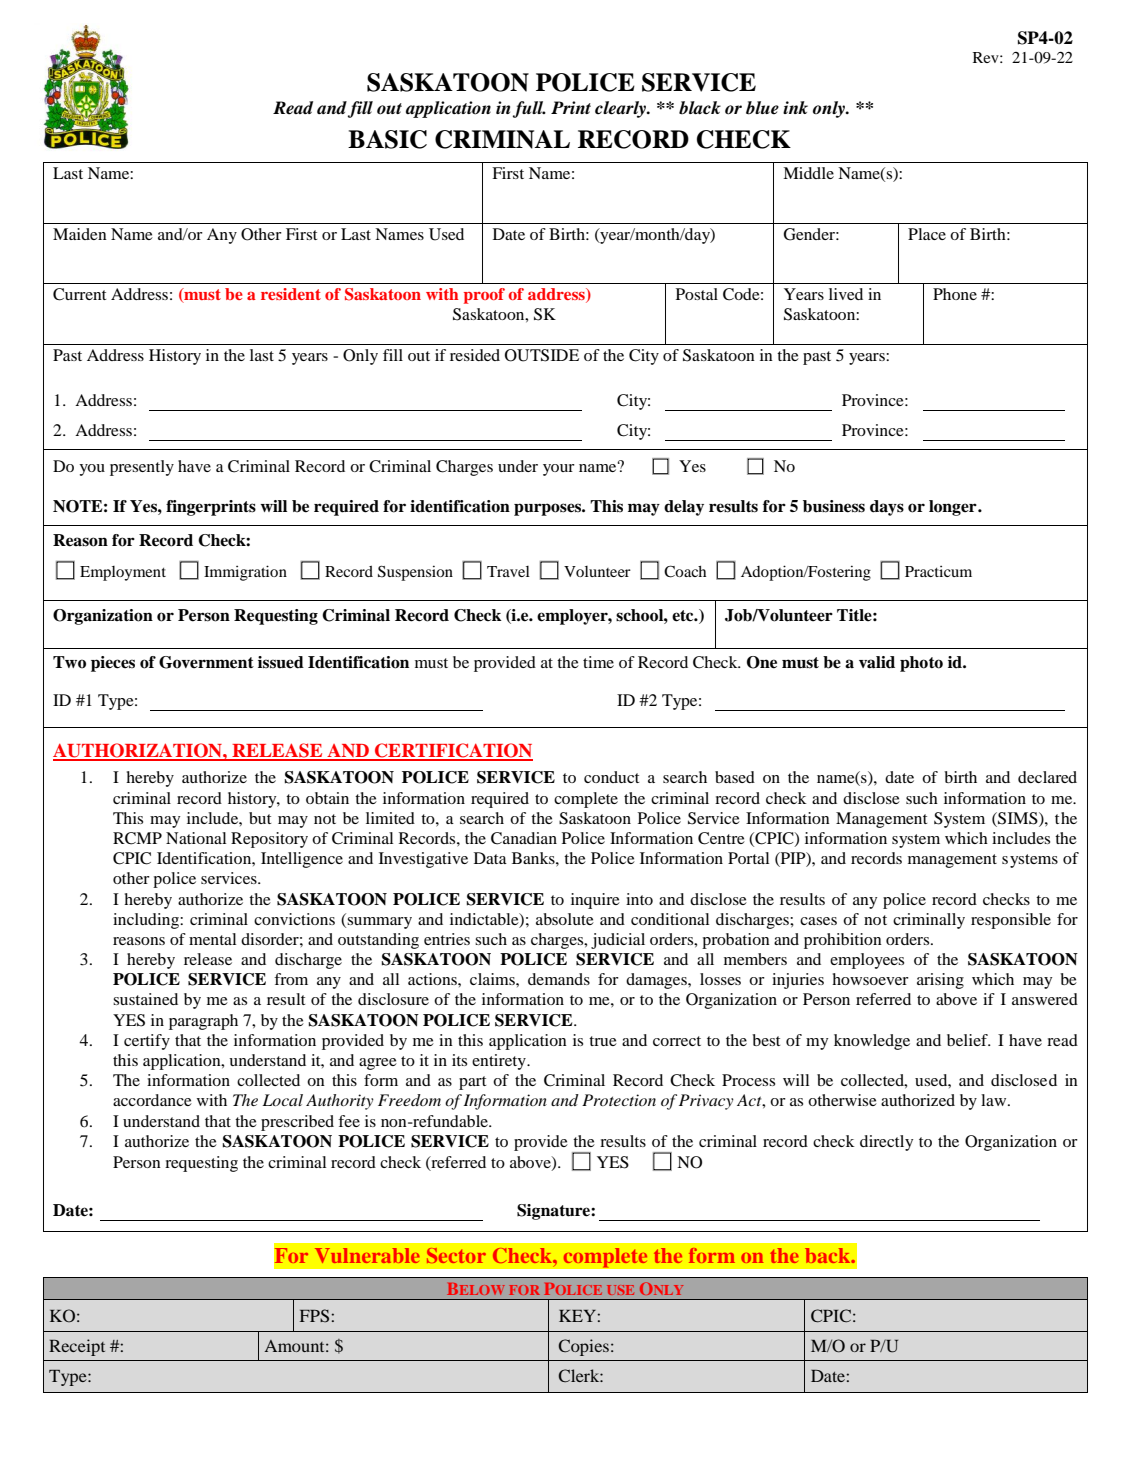 This screenshot has width=1131, height=1463. Describe the element at coordinates (203, 1022) in the screenshot. I see `paragraph` at that location.
